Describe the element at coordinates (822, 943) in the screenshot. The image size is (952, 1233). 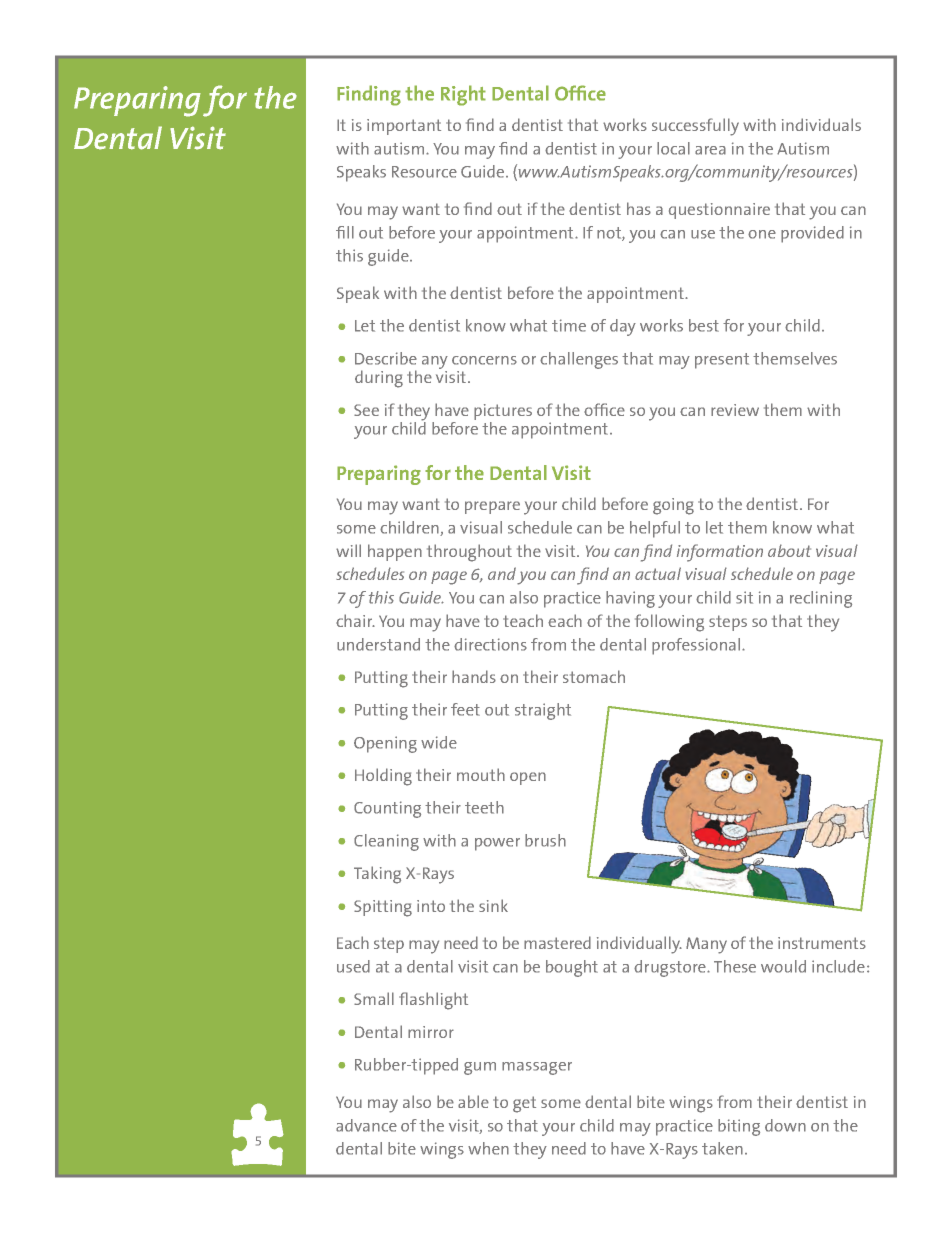
I see `instruments` at that location.
